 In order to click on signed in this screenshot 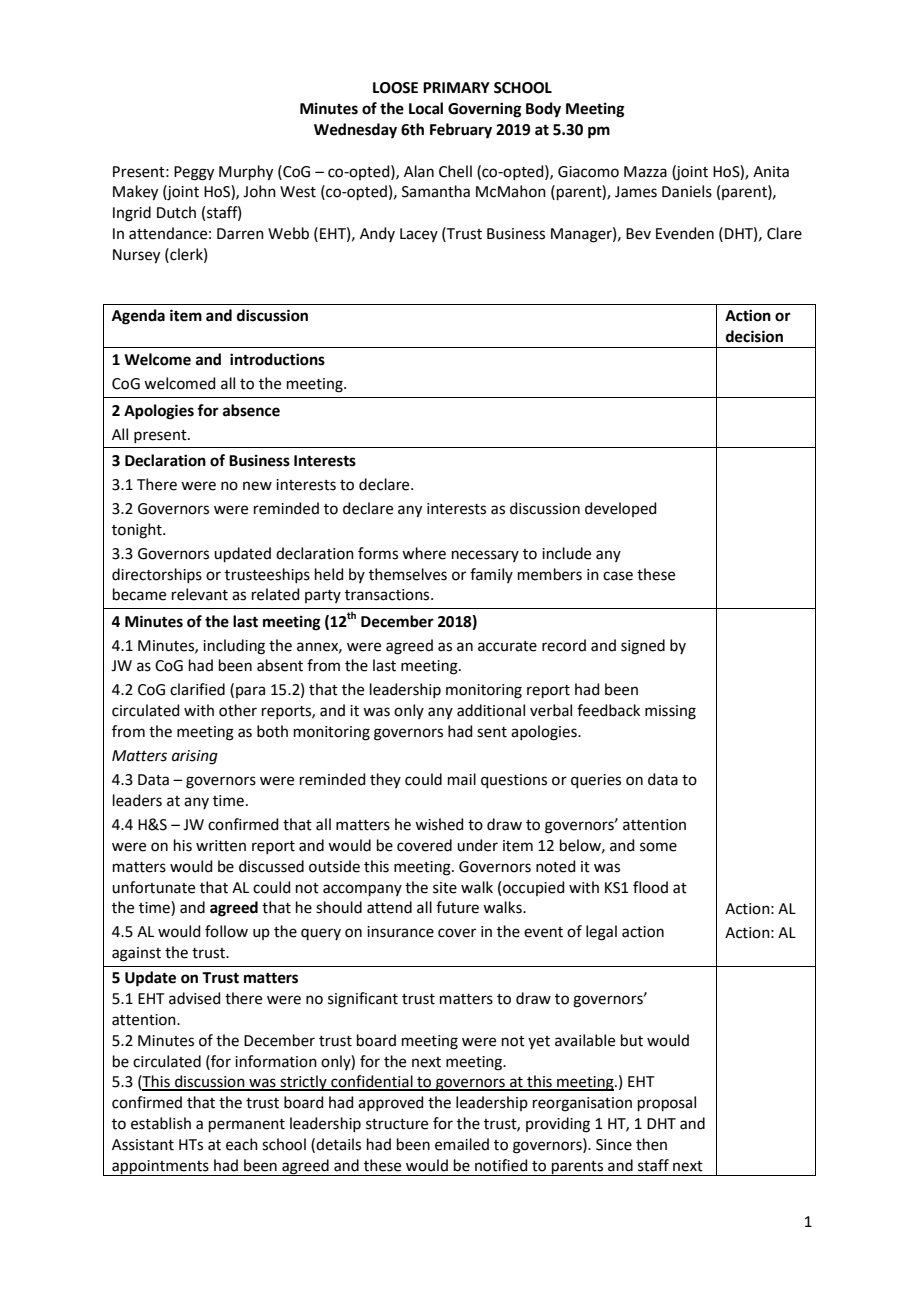, I will do `click(643, 647)`.
